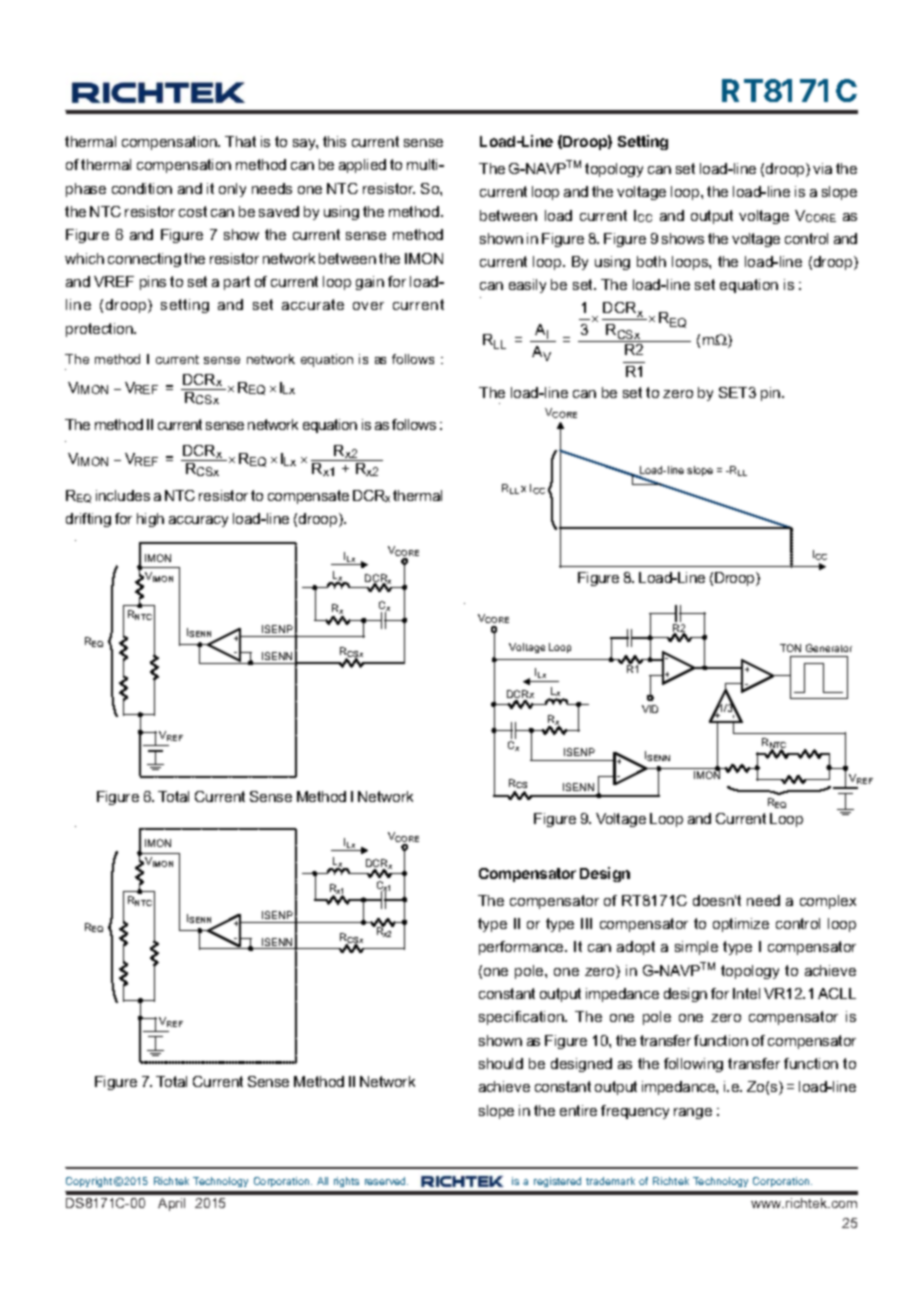  Describe the element at coordinates (746, 993) in the document. I see `Intel` at that location.
